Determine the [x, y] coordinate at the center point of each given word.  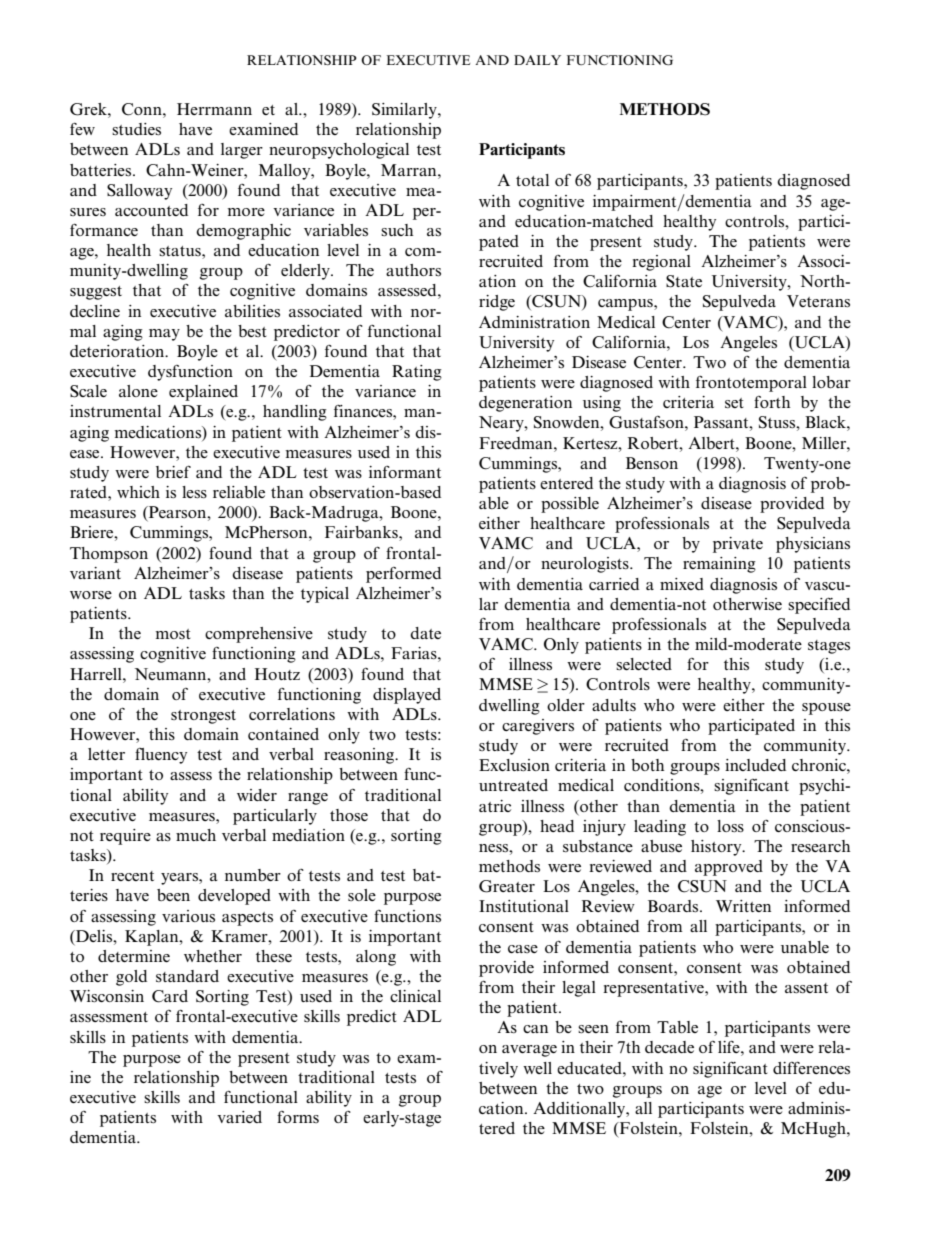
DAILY [537, 60]
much [196, 835]
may [164, 335]
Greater [507, 886]
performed [403, 575]
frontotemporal [751, 384]
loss [730, 826]
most [173, 634]
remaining [719, 565]
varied [239, 1117]
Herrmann [214, 109]
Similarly [405, 111]
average [529, 1051]
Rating [417, 373]
